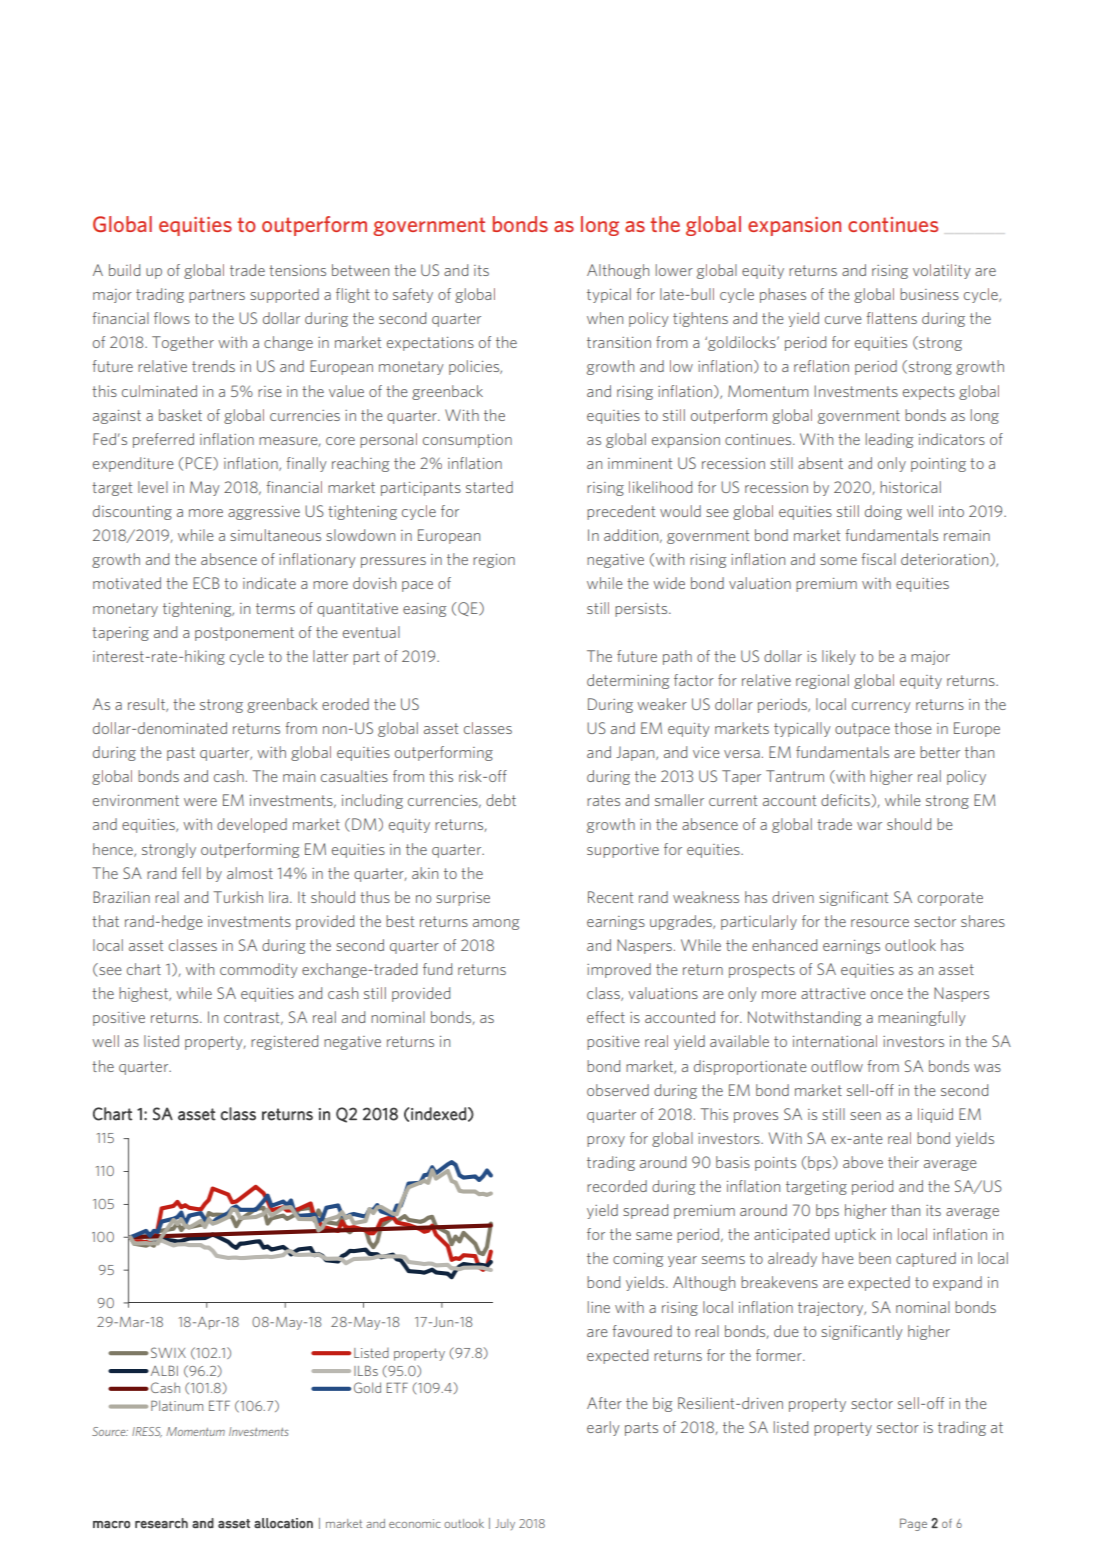  I want to click on flattens, so click(891, 318).
